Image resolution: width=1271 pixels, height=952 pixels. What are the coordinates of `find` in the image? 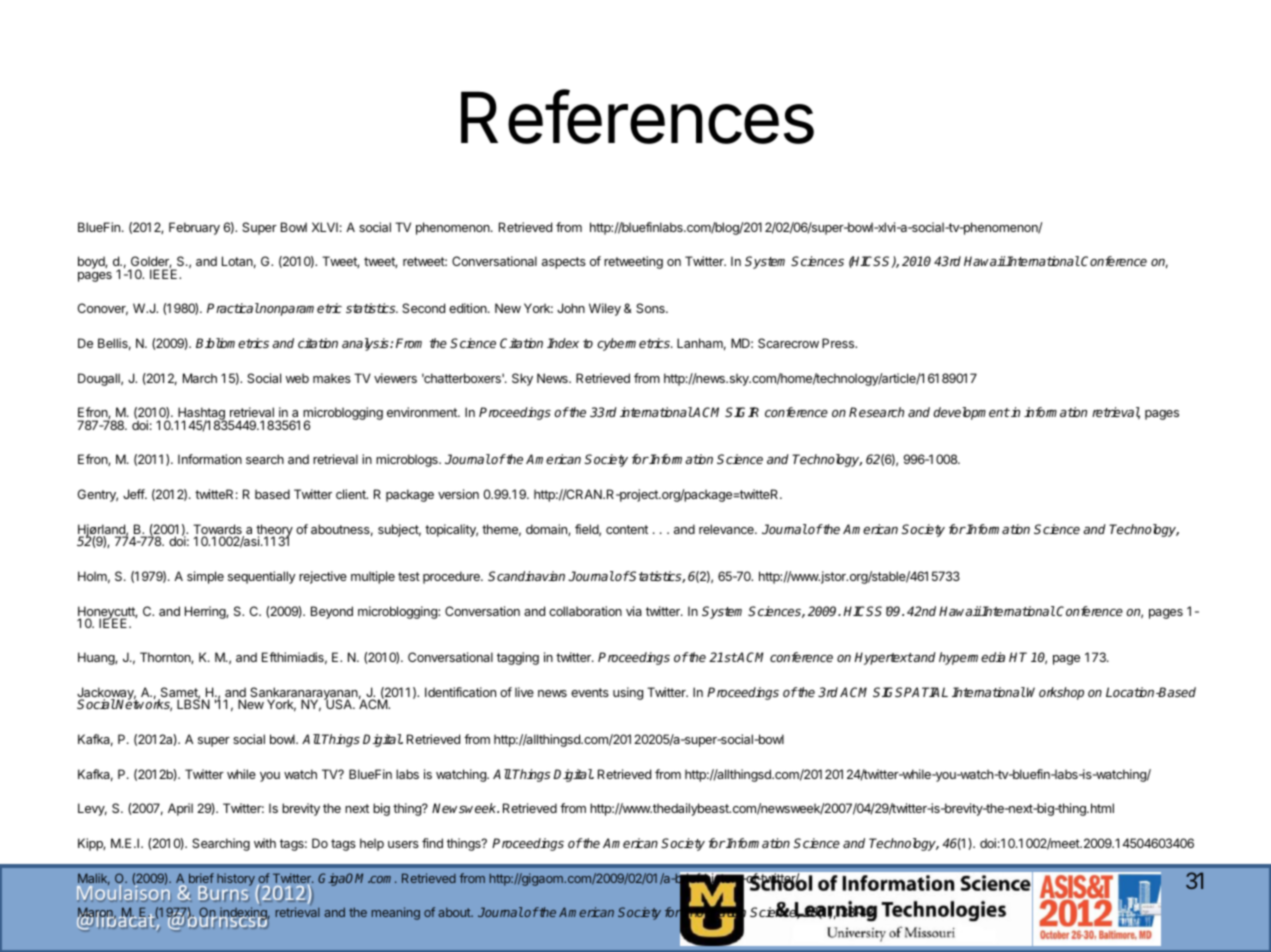 It's located at (432, 843).
